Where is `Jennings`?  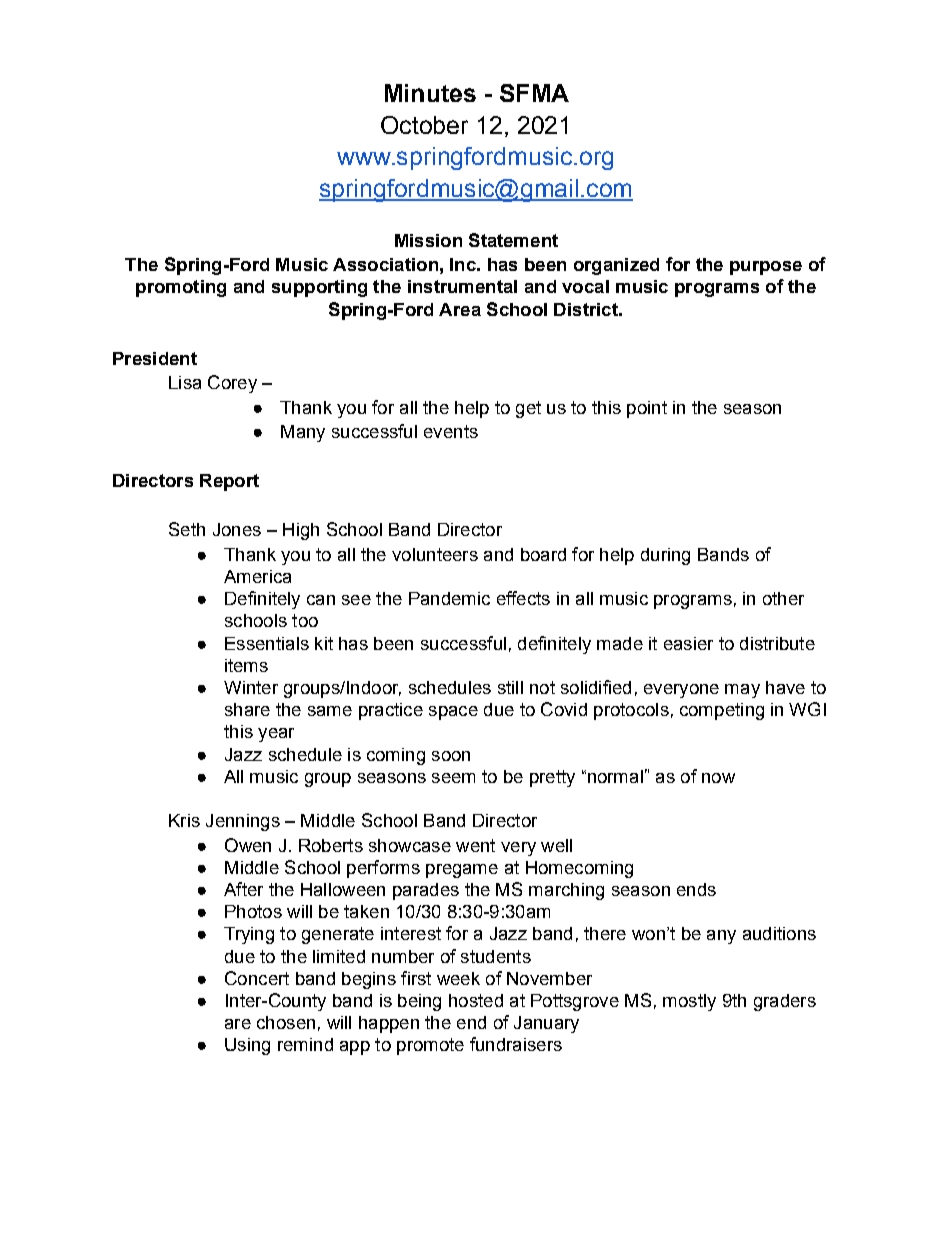
Jennings is located at coordinates (243, 822).
